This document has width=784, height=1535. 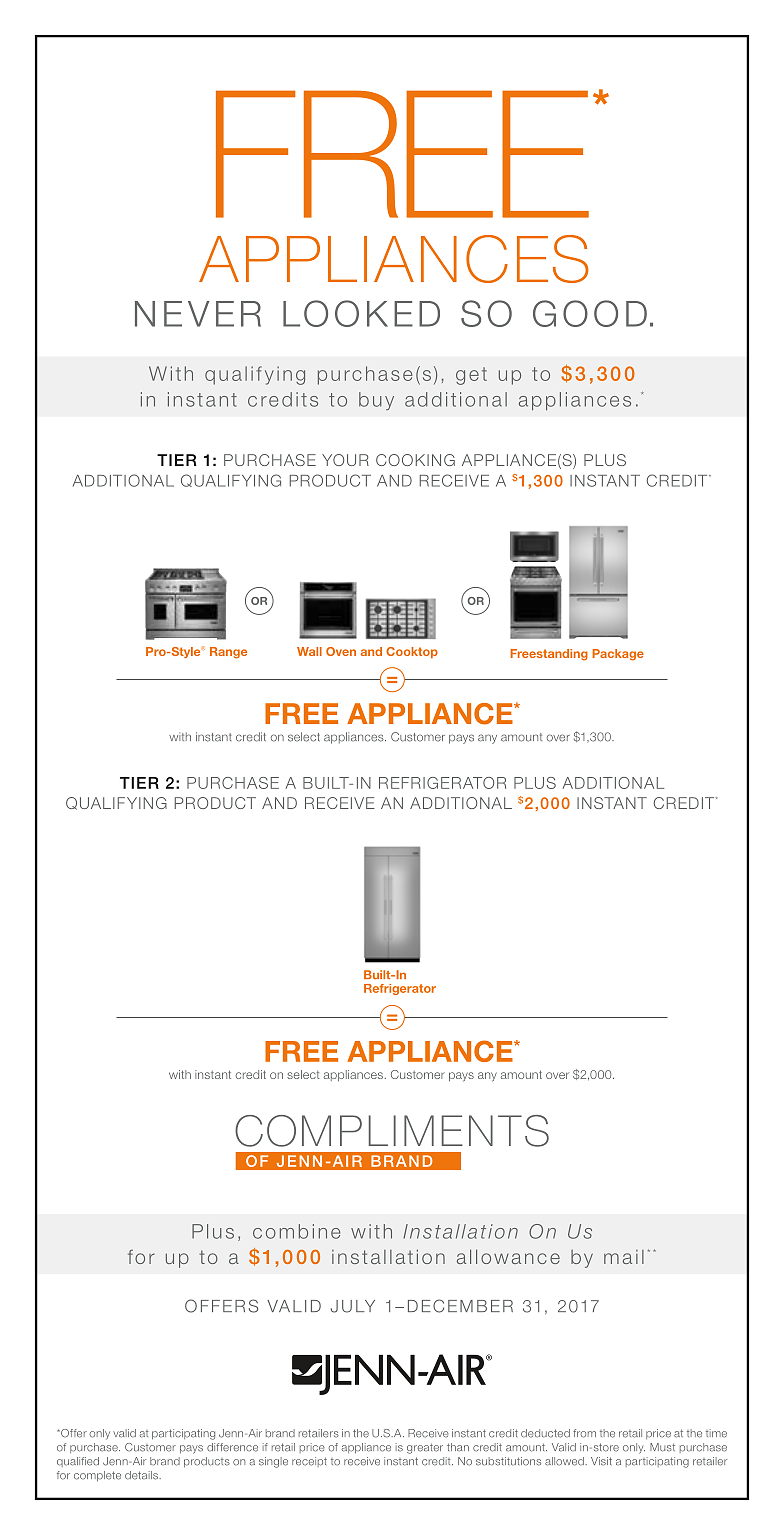 I want to click on Must, so click(x=662, y=1447).
